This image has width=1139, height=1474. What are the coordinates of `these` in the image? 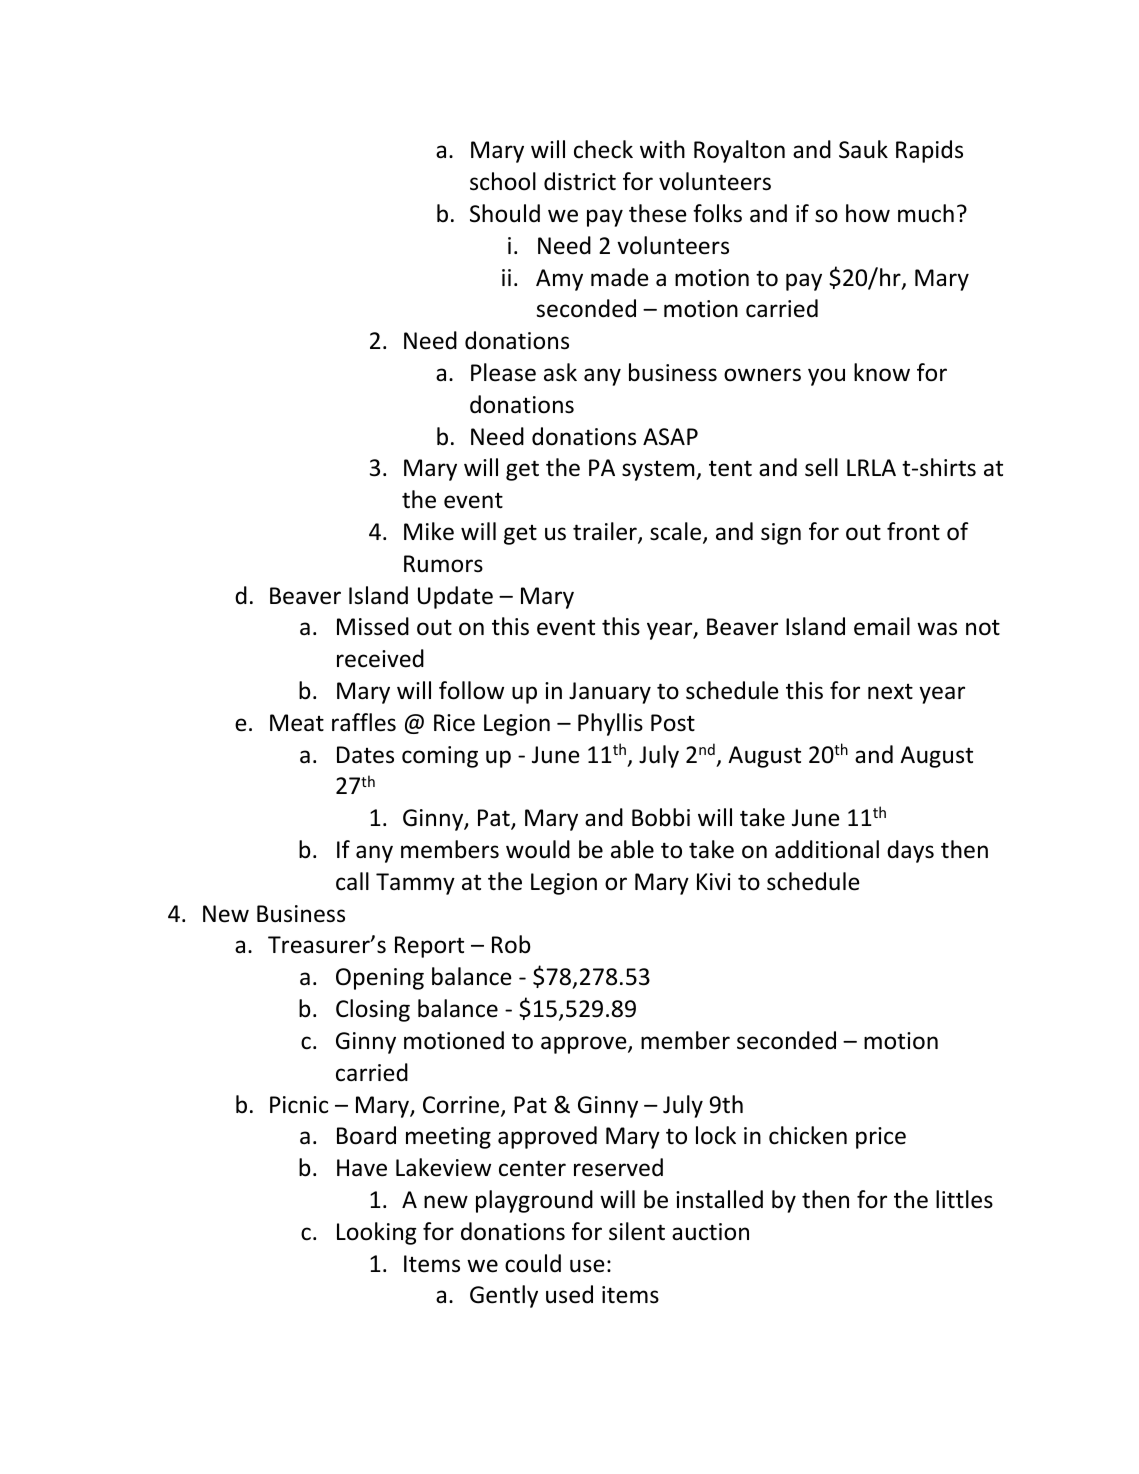 It's located at (658, 213).
